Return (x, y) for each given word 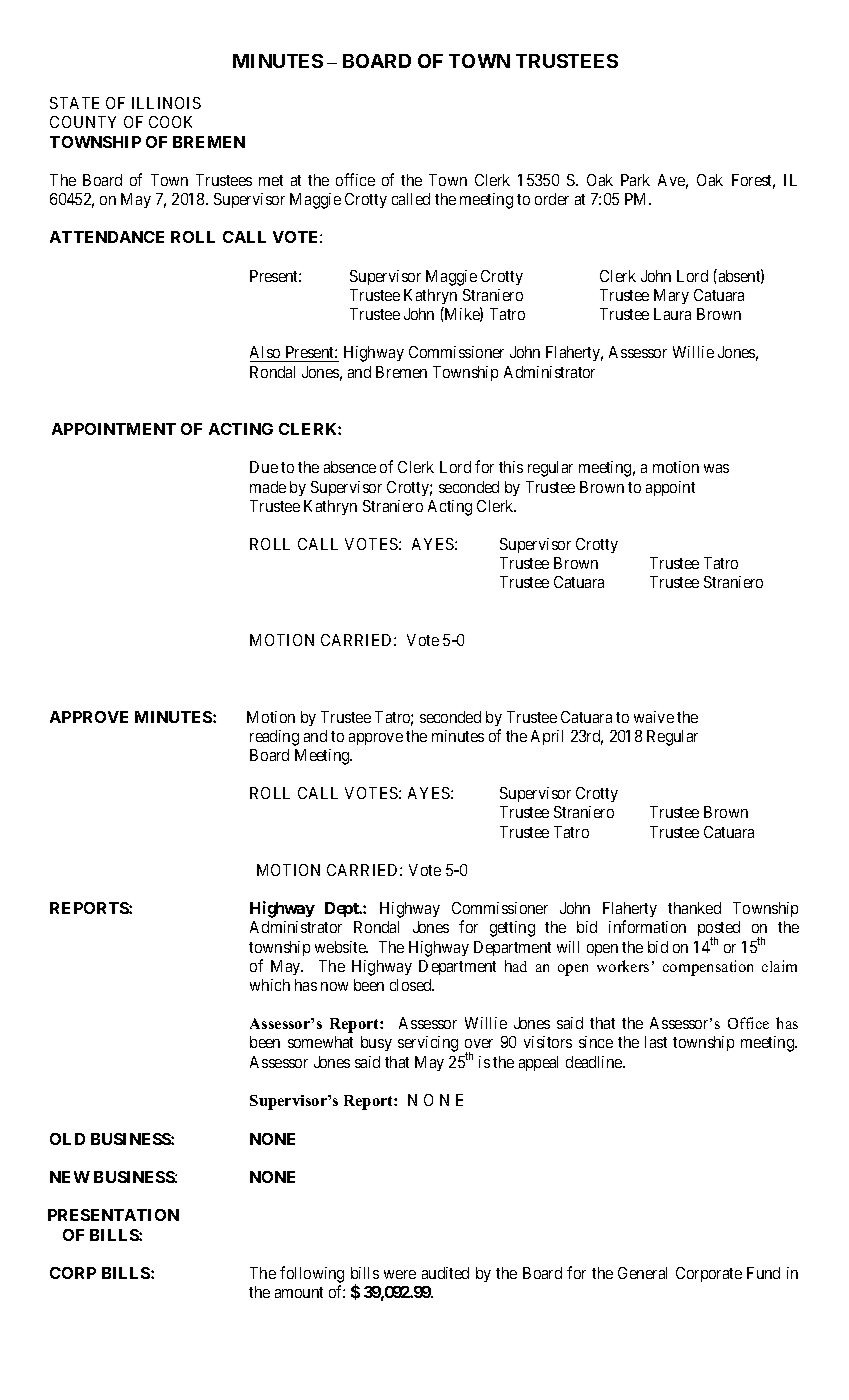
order (552, 199)
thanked (694, 908)
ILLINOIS (166, 103)
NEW (70, 1177)
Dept (343, 909)
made (268, 487)
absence (350, 467)
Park (635, 180)
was (716, 468)
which (270, 985)
